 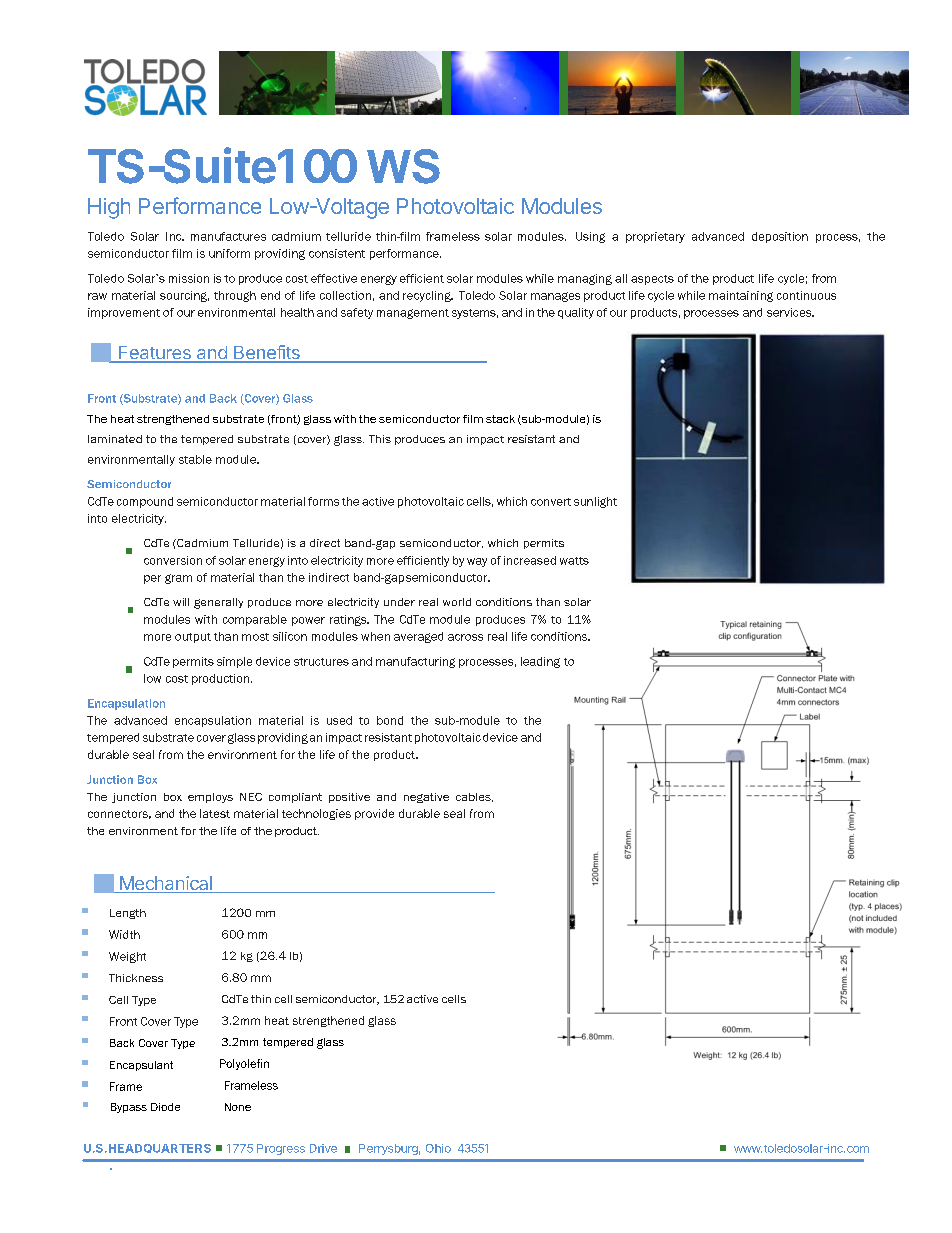 I want to click on Mechanical, so click(x=166, y=884).
